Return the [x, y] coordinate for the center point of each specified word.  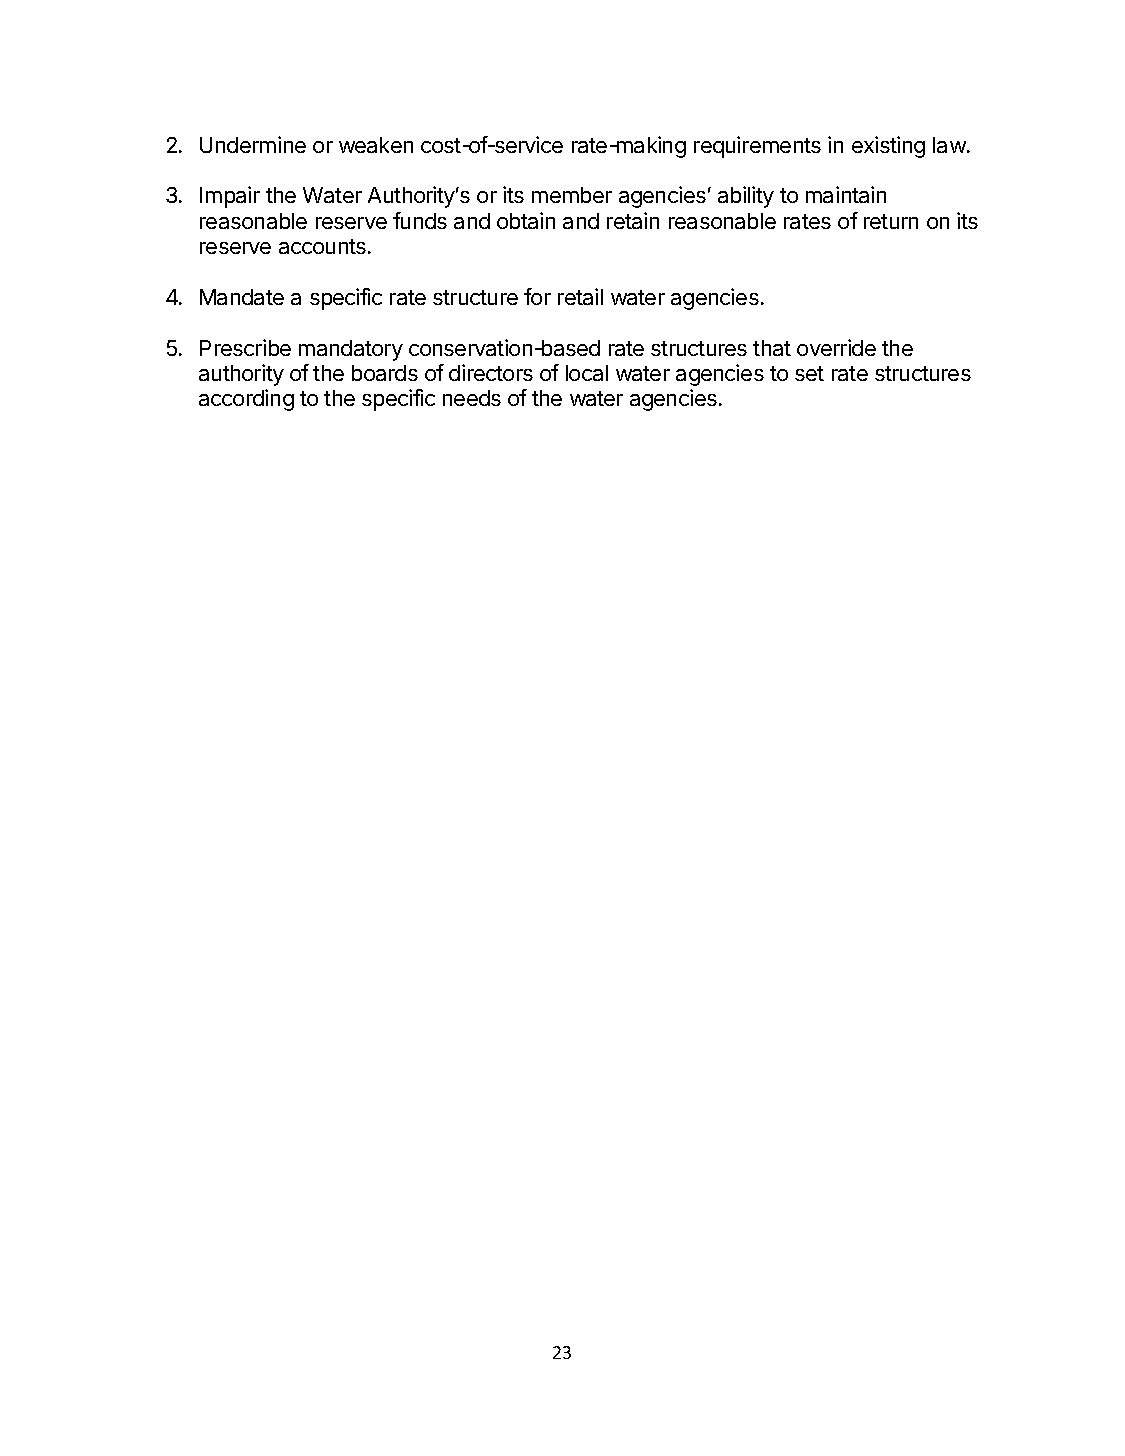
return [891, 221]
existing [888, 147]
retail [580, 296]
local [587, 373]
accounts [324, 246]
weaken [376, 145]
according [246, 400]
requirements [757, 147]
